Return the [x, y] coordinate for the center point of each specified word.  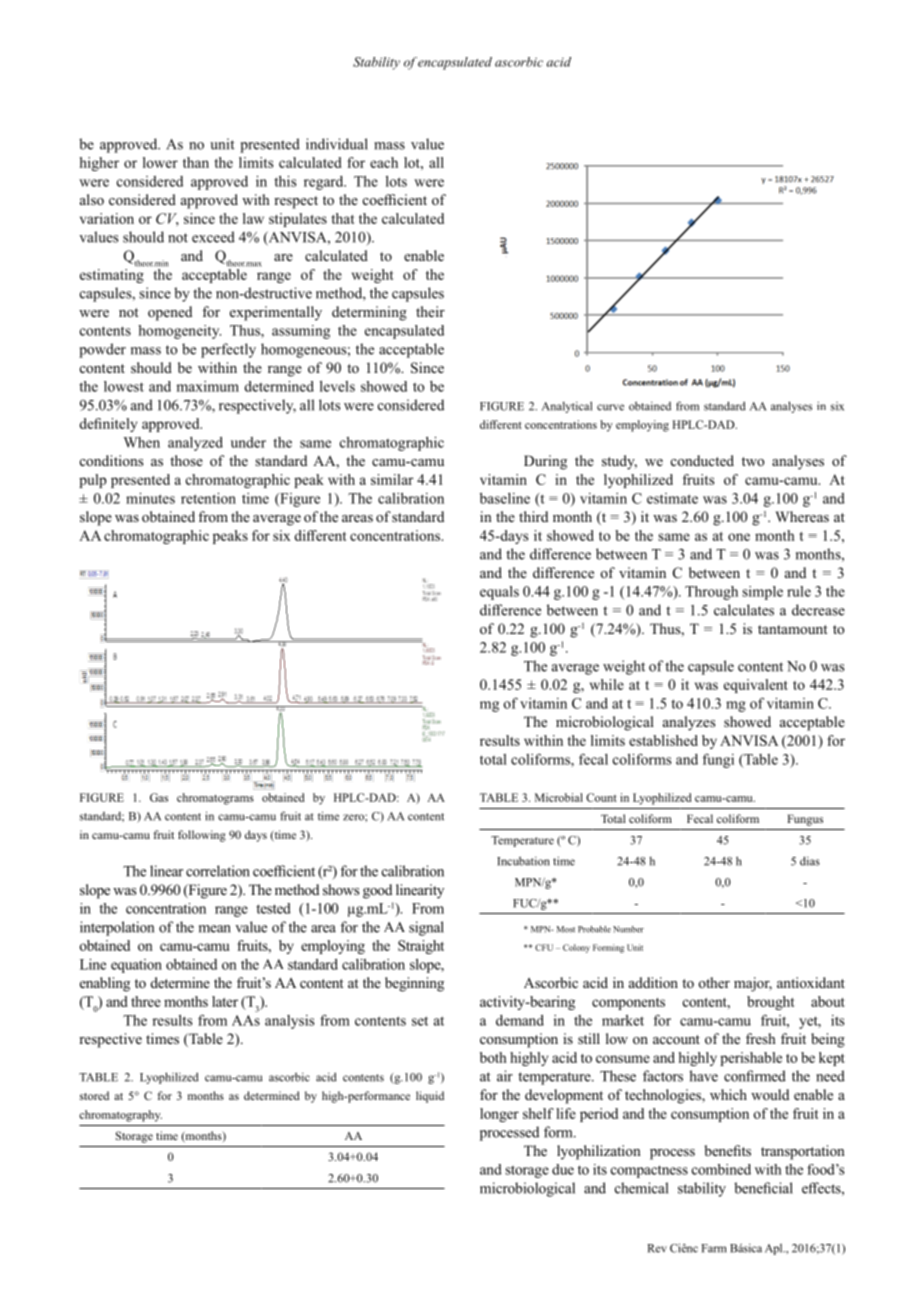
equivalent [756, 686]
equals [499, 593]
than [196, 162]
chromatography [120, 1116]
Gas [159, 797]
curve [610, 407]
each [384, 162]
